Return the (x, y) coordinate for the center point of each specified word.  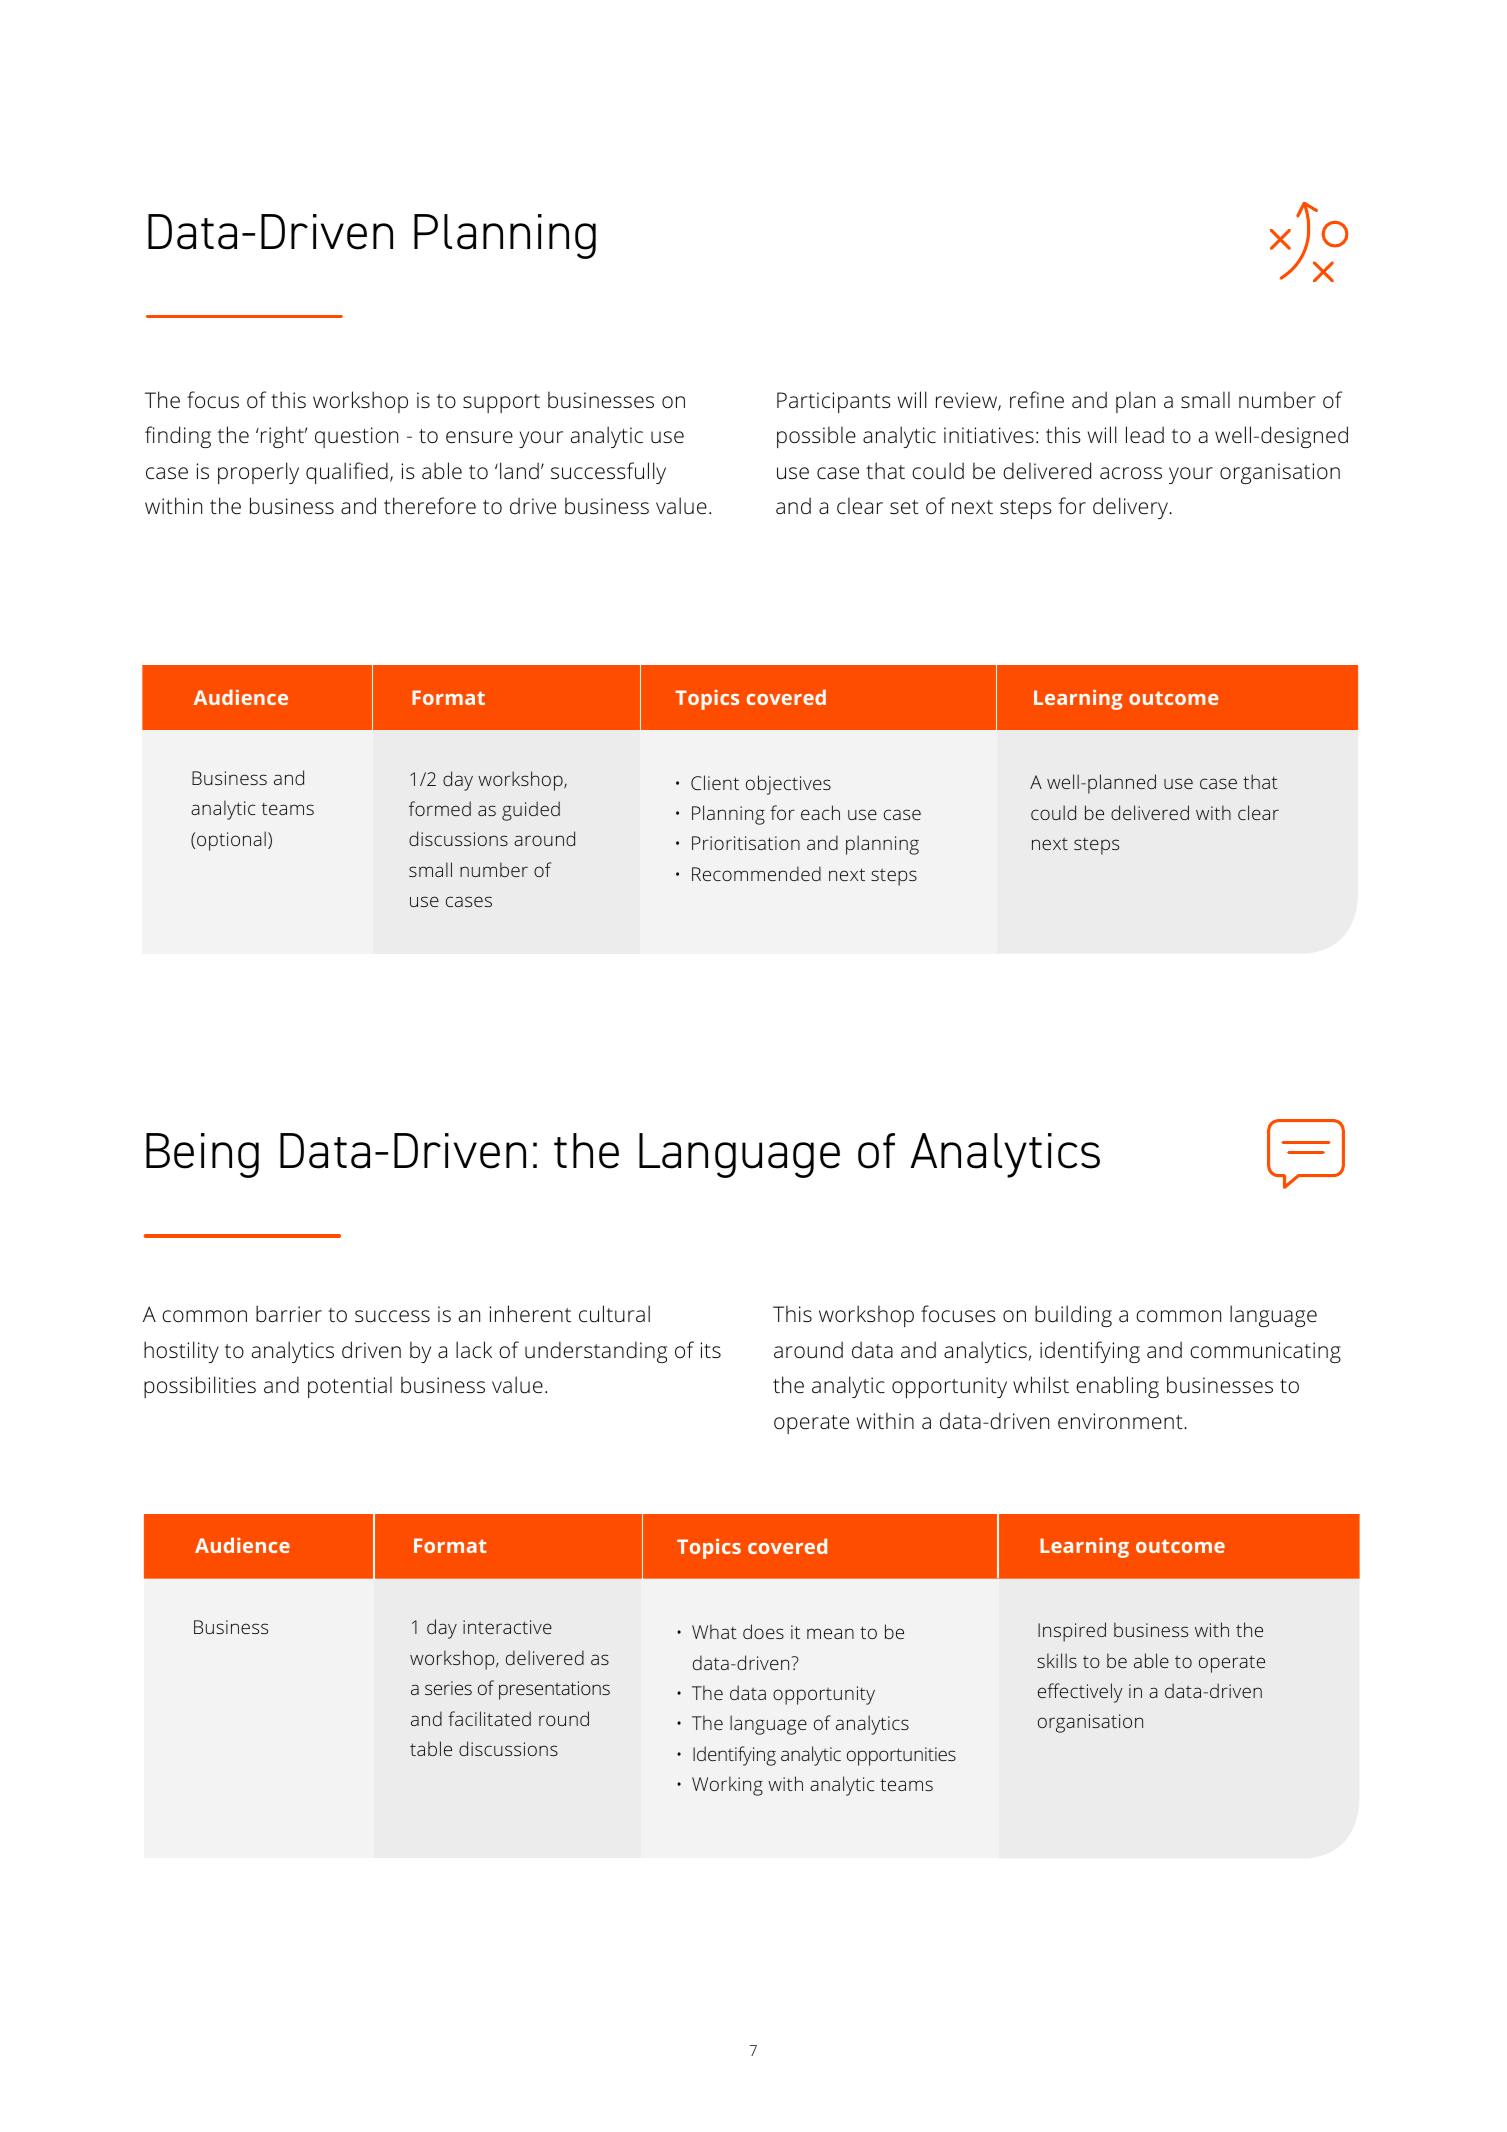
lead (1145, 435)
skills (1057, 1660)
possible (816, 437)
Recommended (756, 873)
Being (202, 1155)
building (1073, 1316)
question (356, 437)
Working (727, 1786)
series (448, 1688)
